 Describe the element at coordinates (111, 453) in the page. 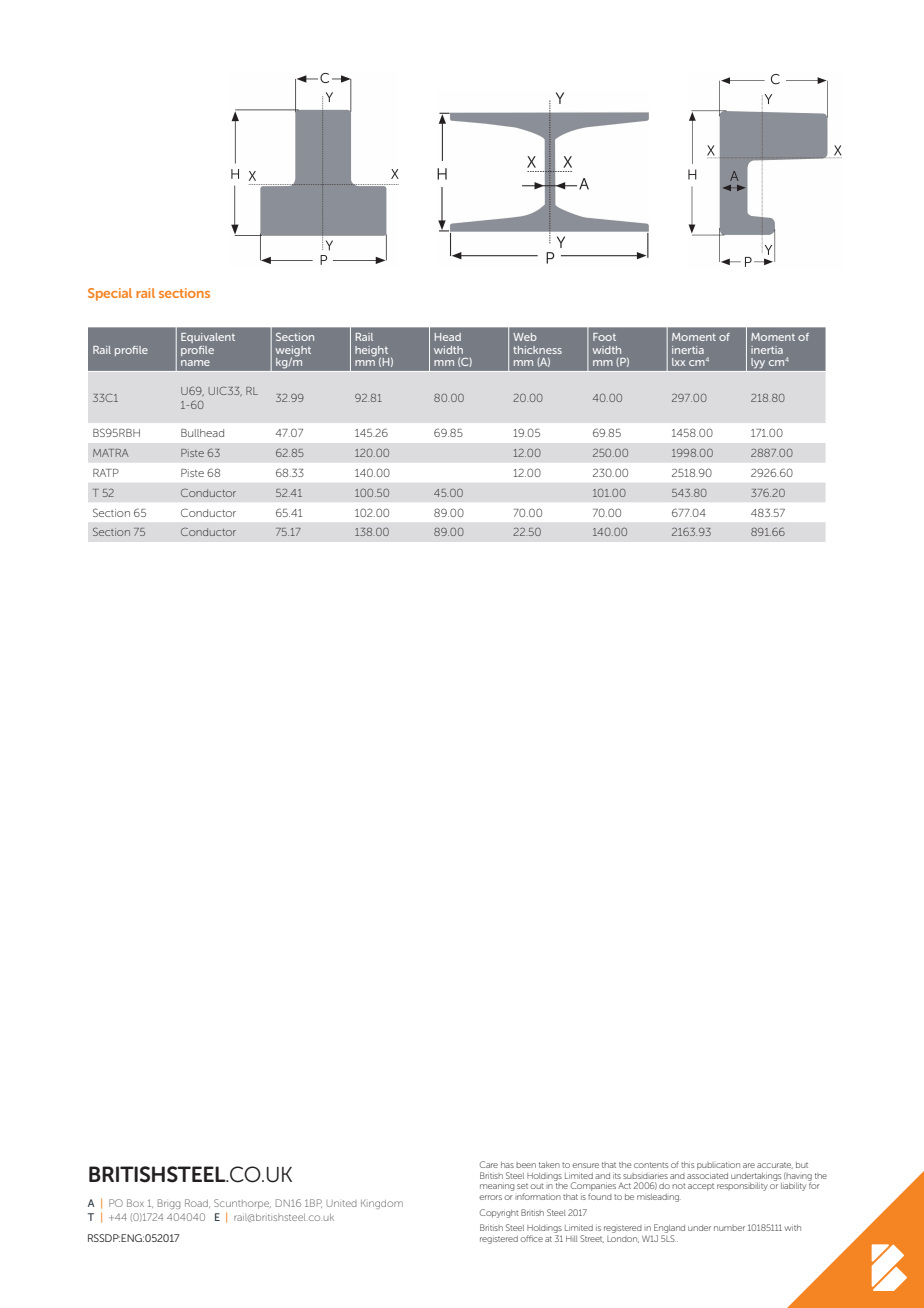

I see `MATRA` at that location.
